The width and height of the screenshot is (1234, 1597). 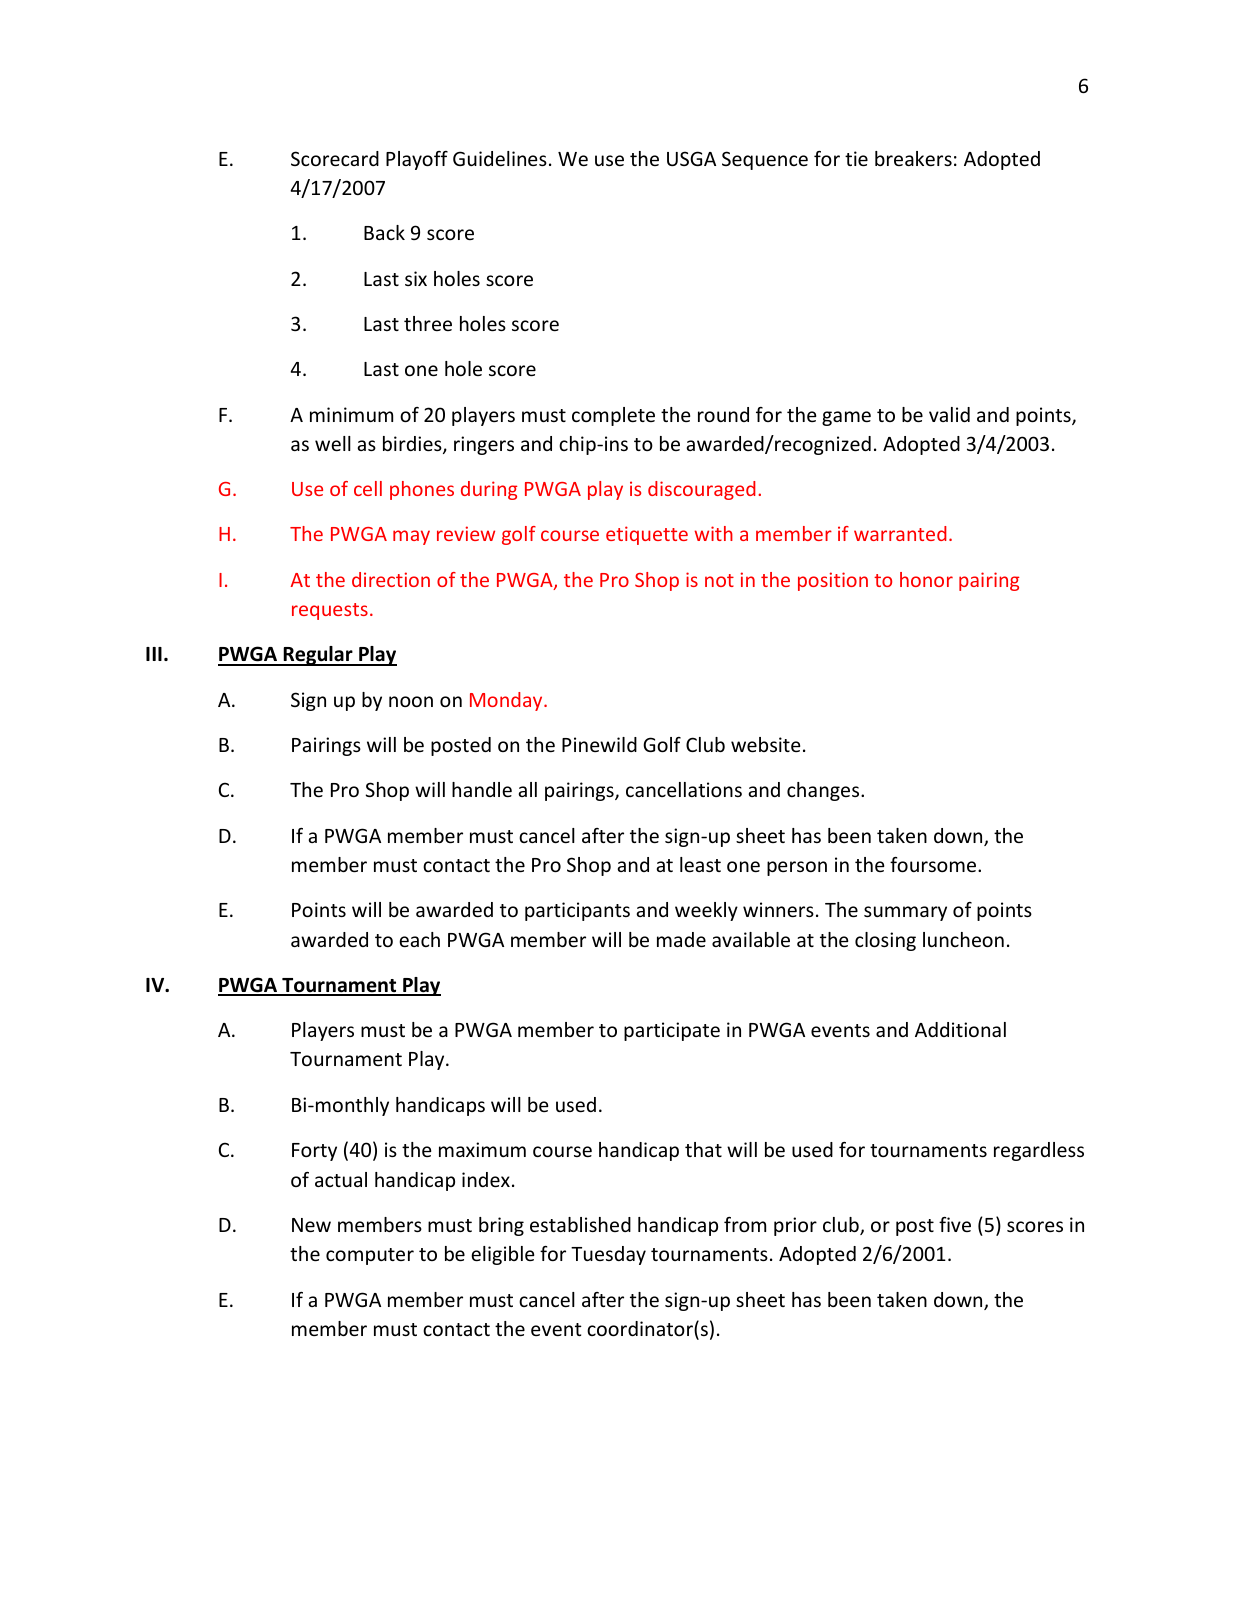 What do you see at coordinates (913, 158) in the screenshot?
I see `breakers` at bounding box center [913, 158].
